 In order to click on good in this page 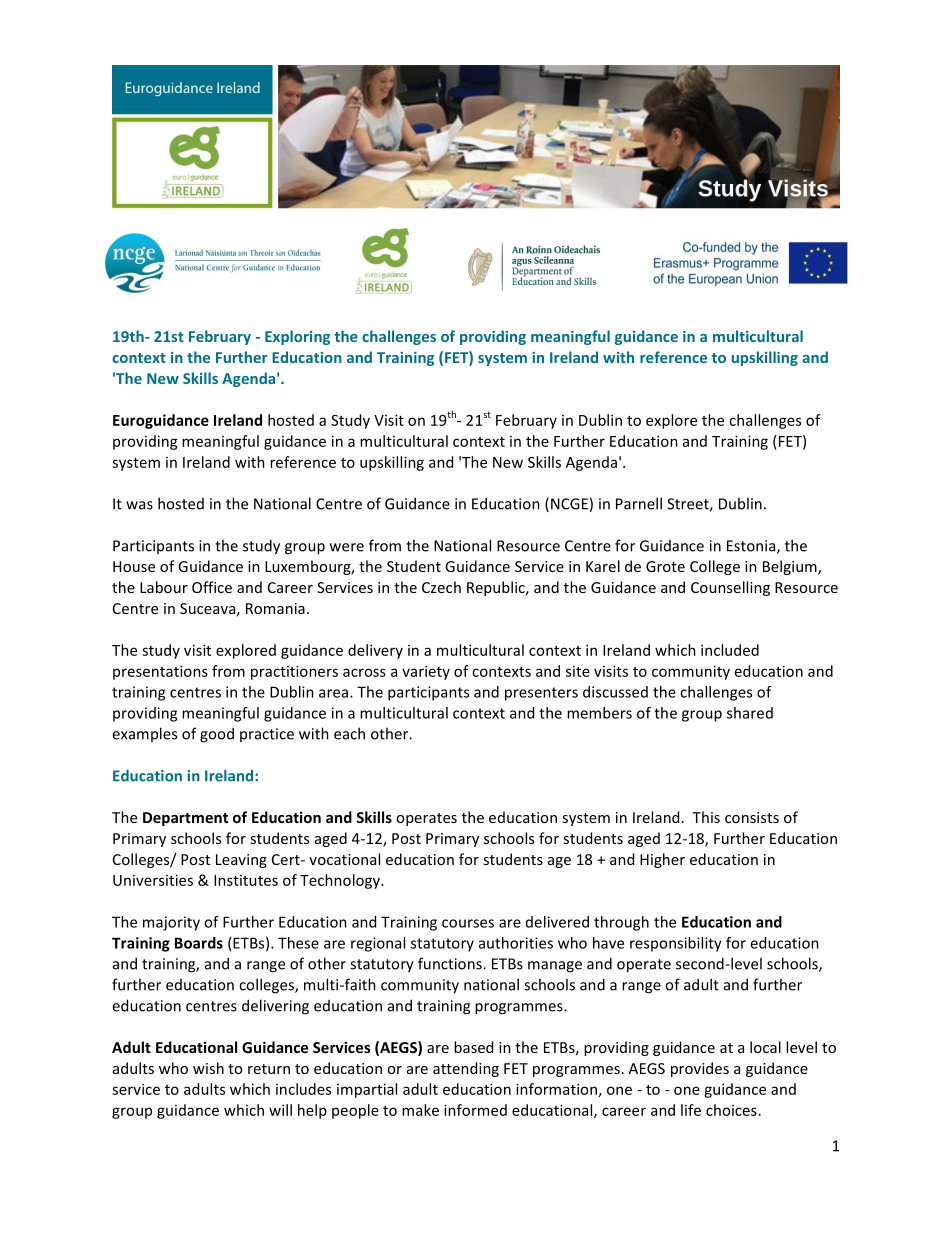, I will do `click(217, 735)`.
